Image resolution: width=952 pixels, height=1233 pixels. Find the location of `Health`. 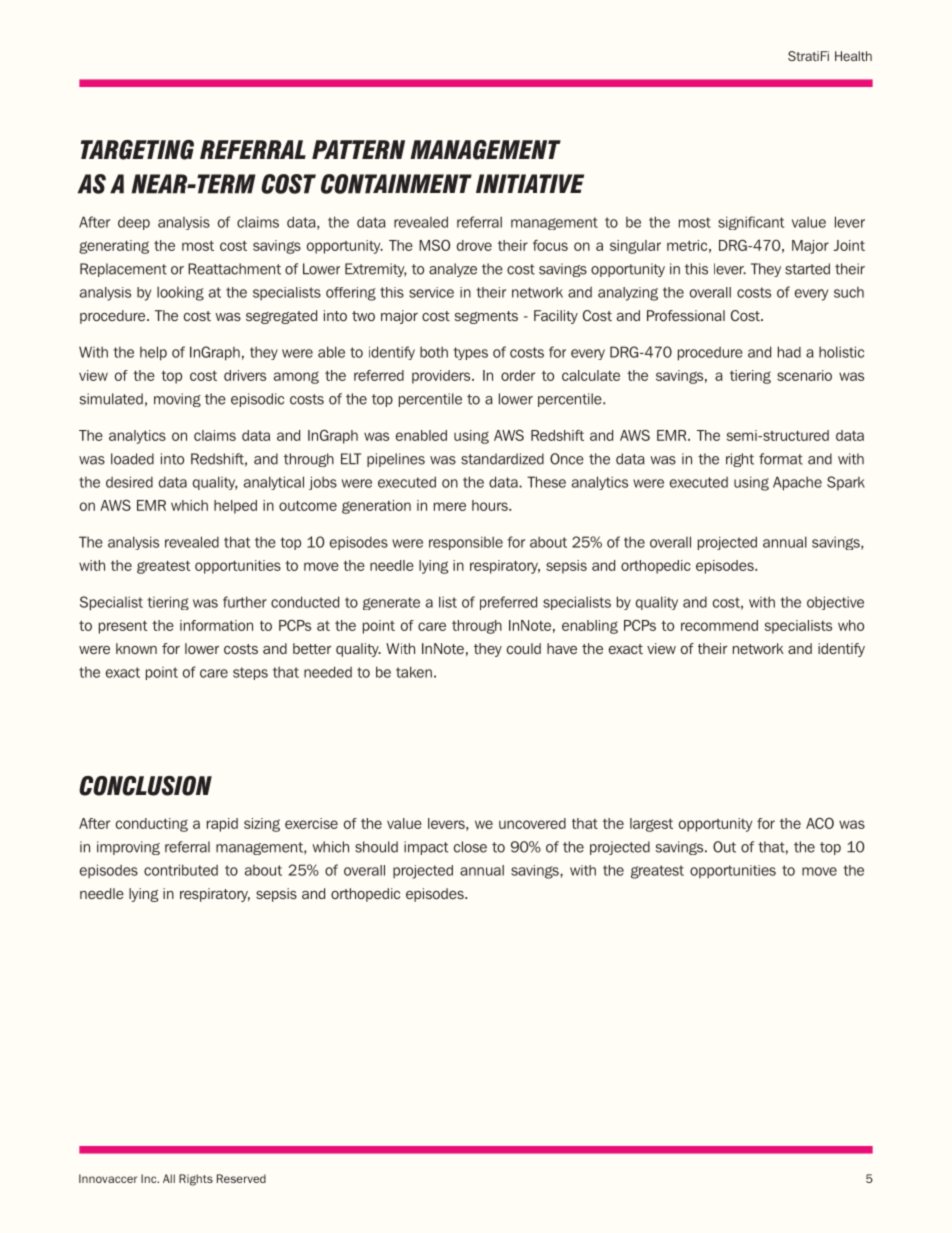

Health is located at coordinates (853, 56).
